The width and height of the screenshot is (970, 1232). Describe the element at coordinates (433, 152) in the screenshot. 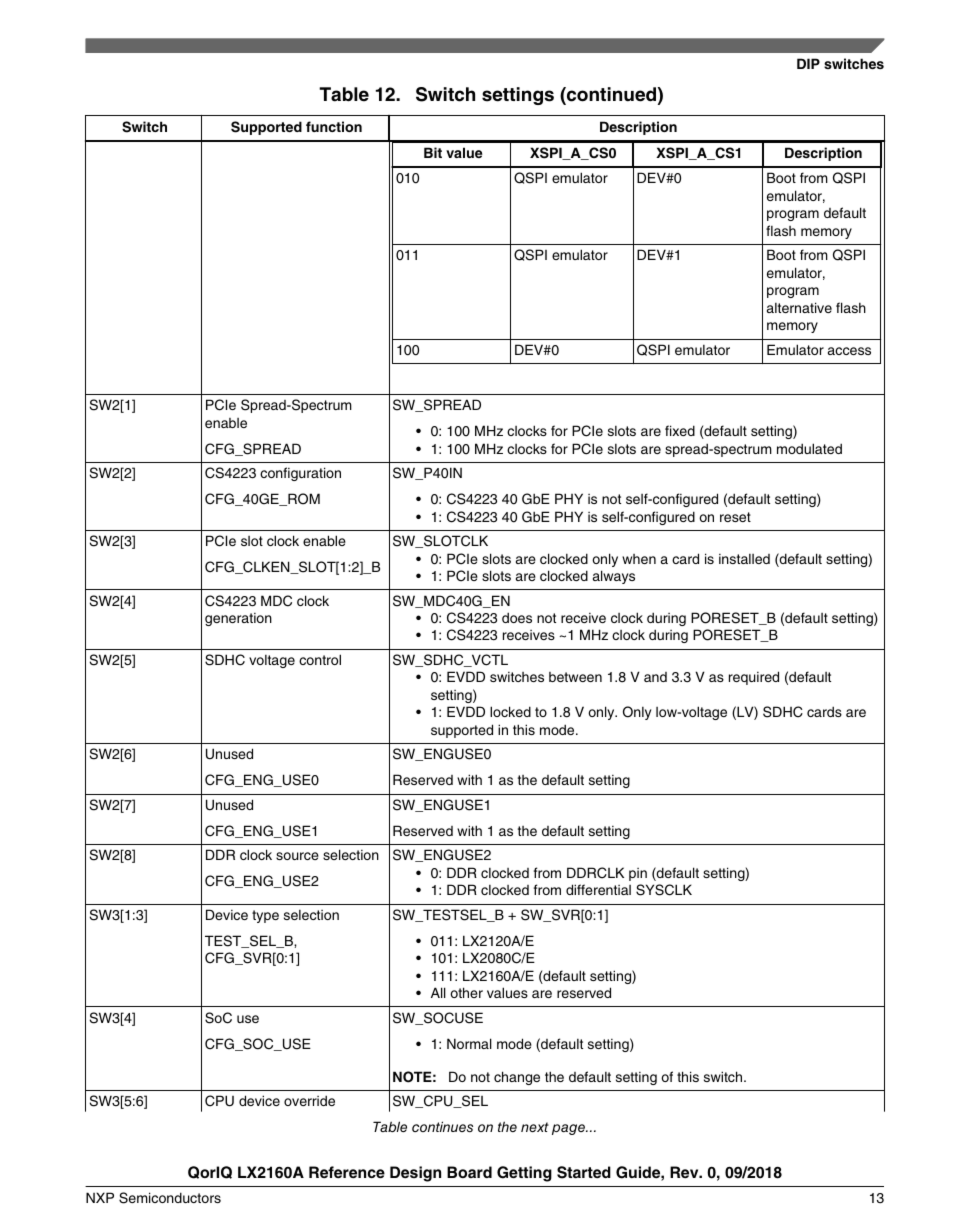

I see `Bit` at that location.
